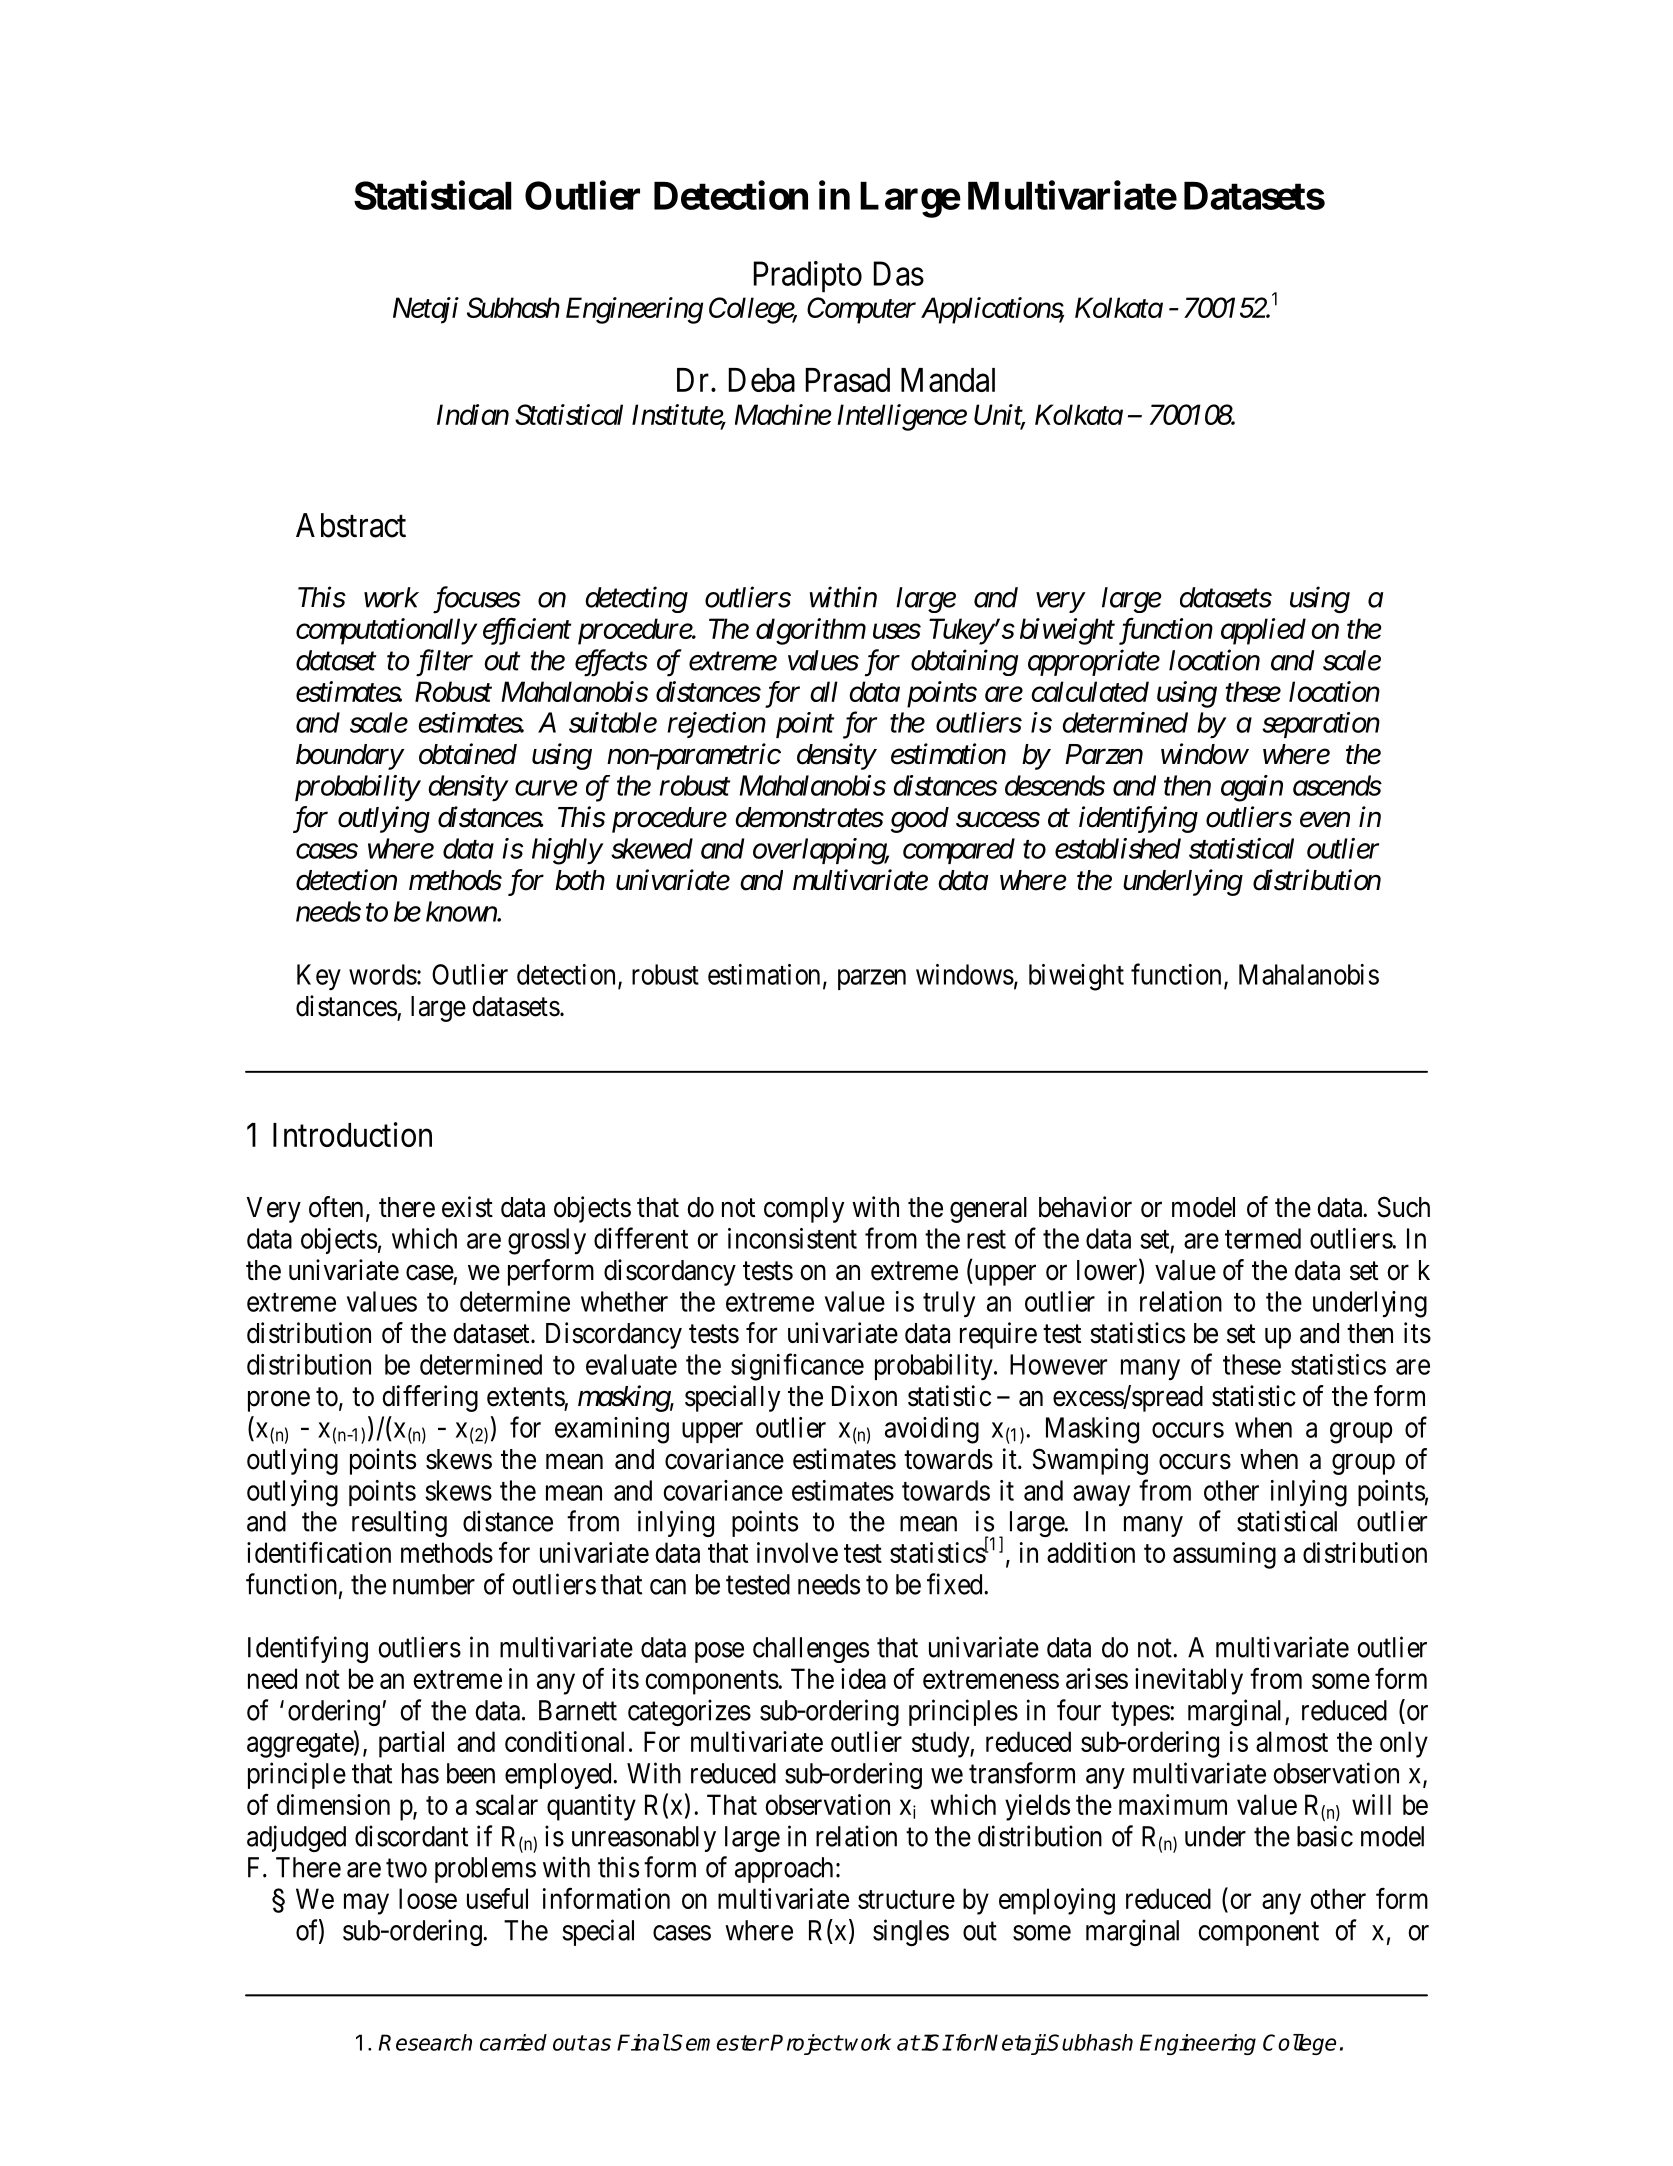  Describe the element at coordinates (806, 2044) in the document. I see `Project` at that location.
